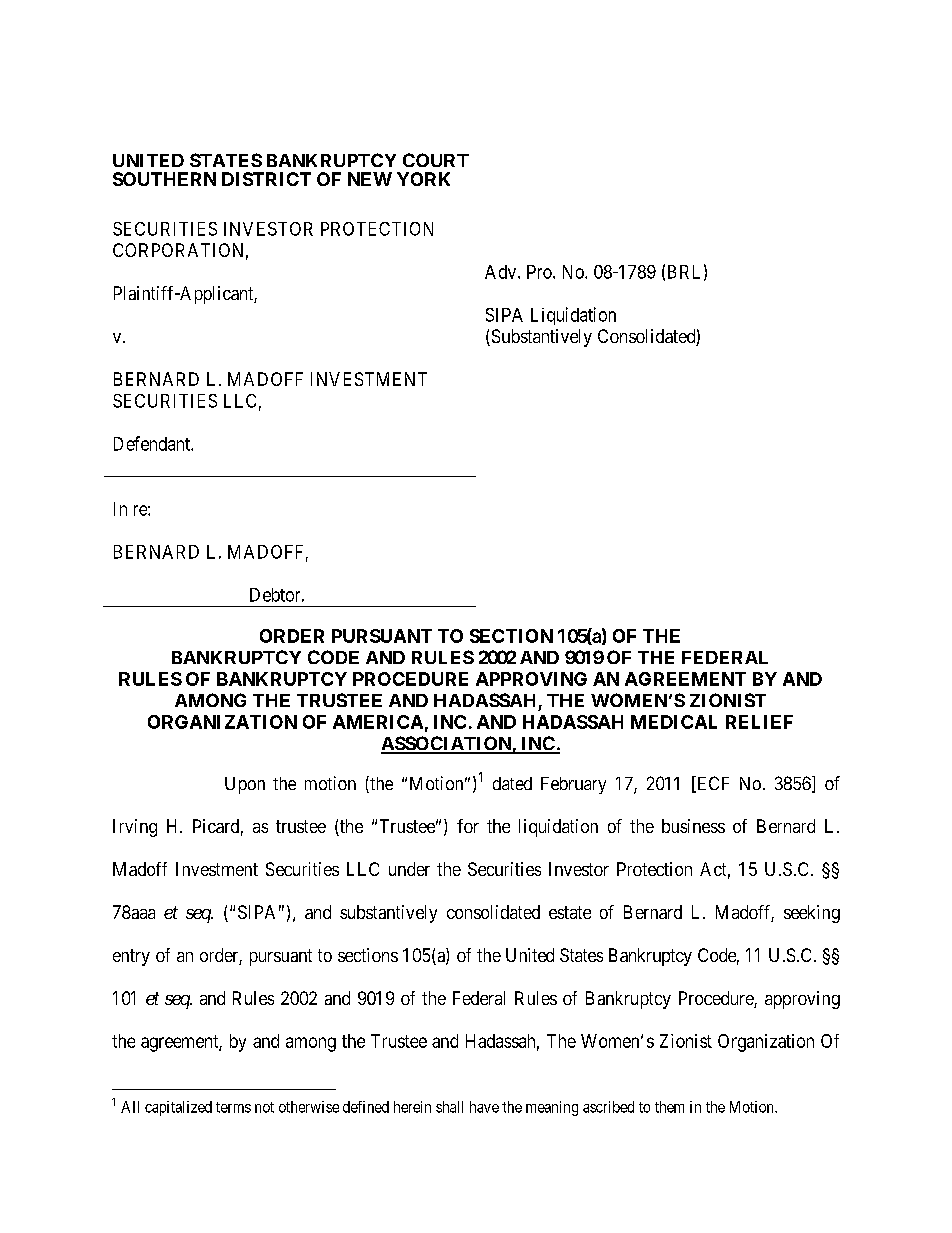 The width and height of the screenshot is (952, 1233). Describe the element at coordinates (245, 785) in the screenshot. I see `Upon` at that location.
